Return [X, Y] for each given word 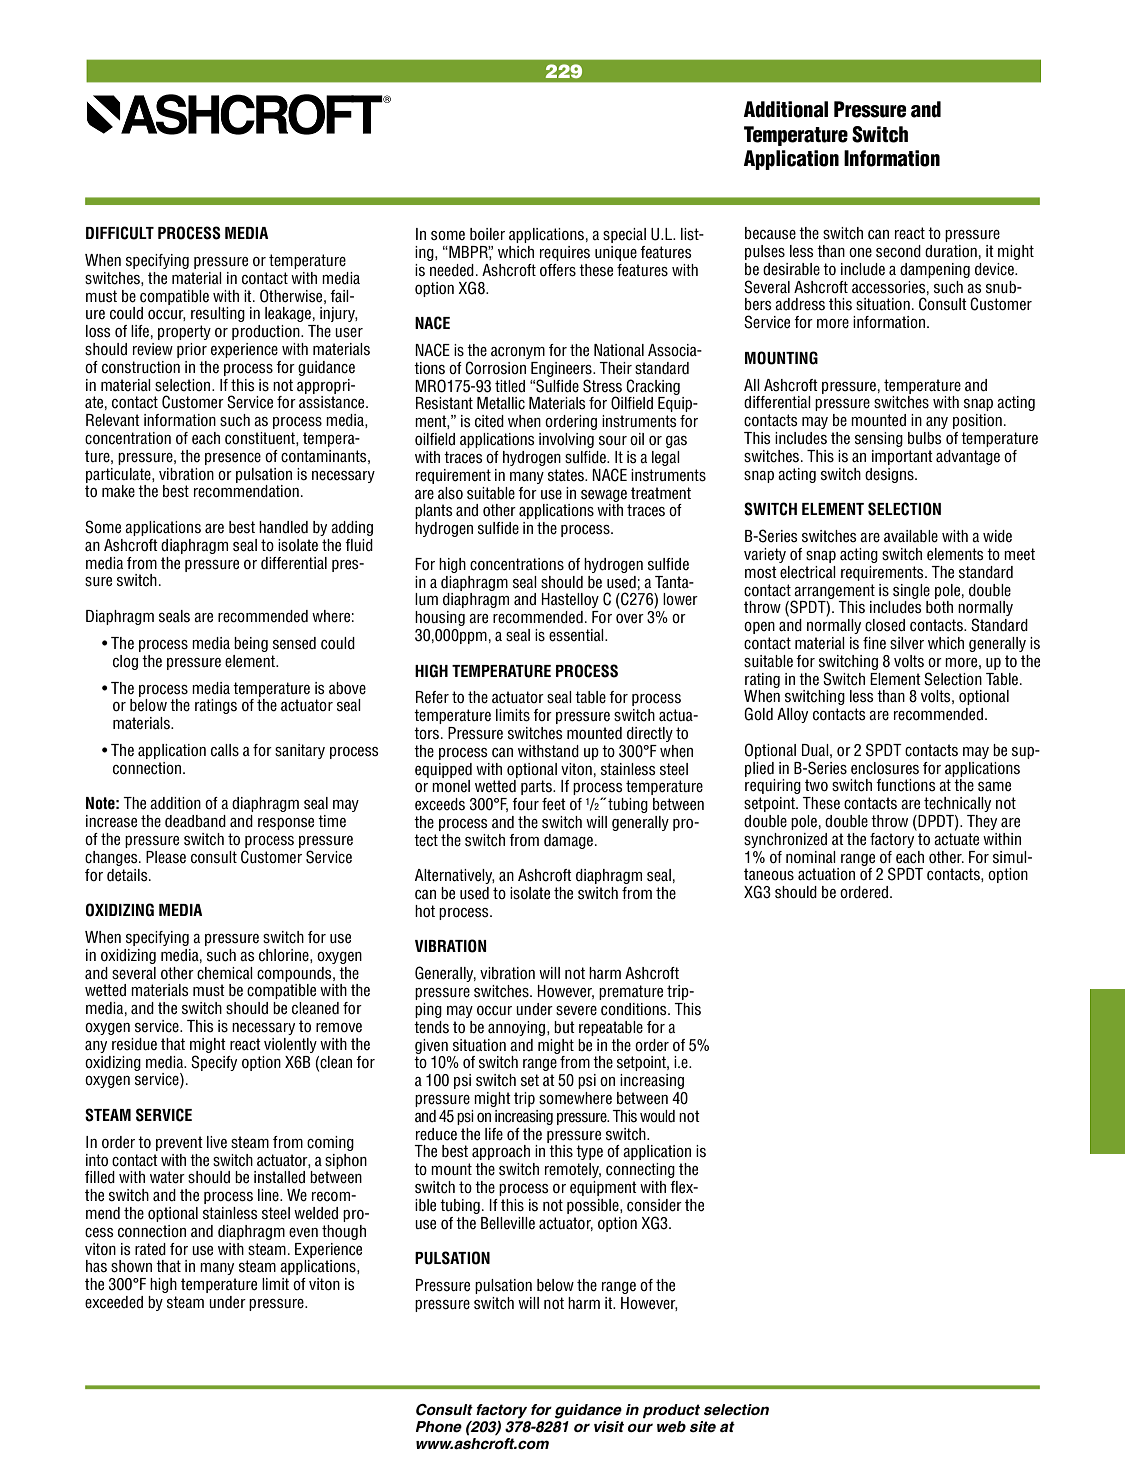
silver [907, 643]
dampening [935, 270]
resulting [218, 314]
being [251, 644]
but [564, 1027]
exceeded [114, 1302]
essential [577, 635]
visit [609, 1427]
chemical [225, 973]
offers [558, 270]
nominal [811, 857]
